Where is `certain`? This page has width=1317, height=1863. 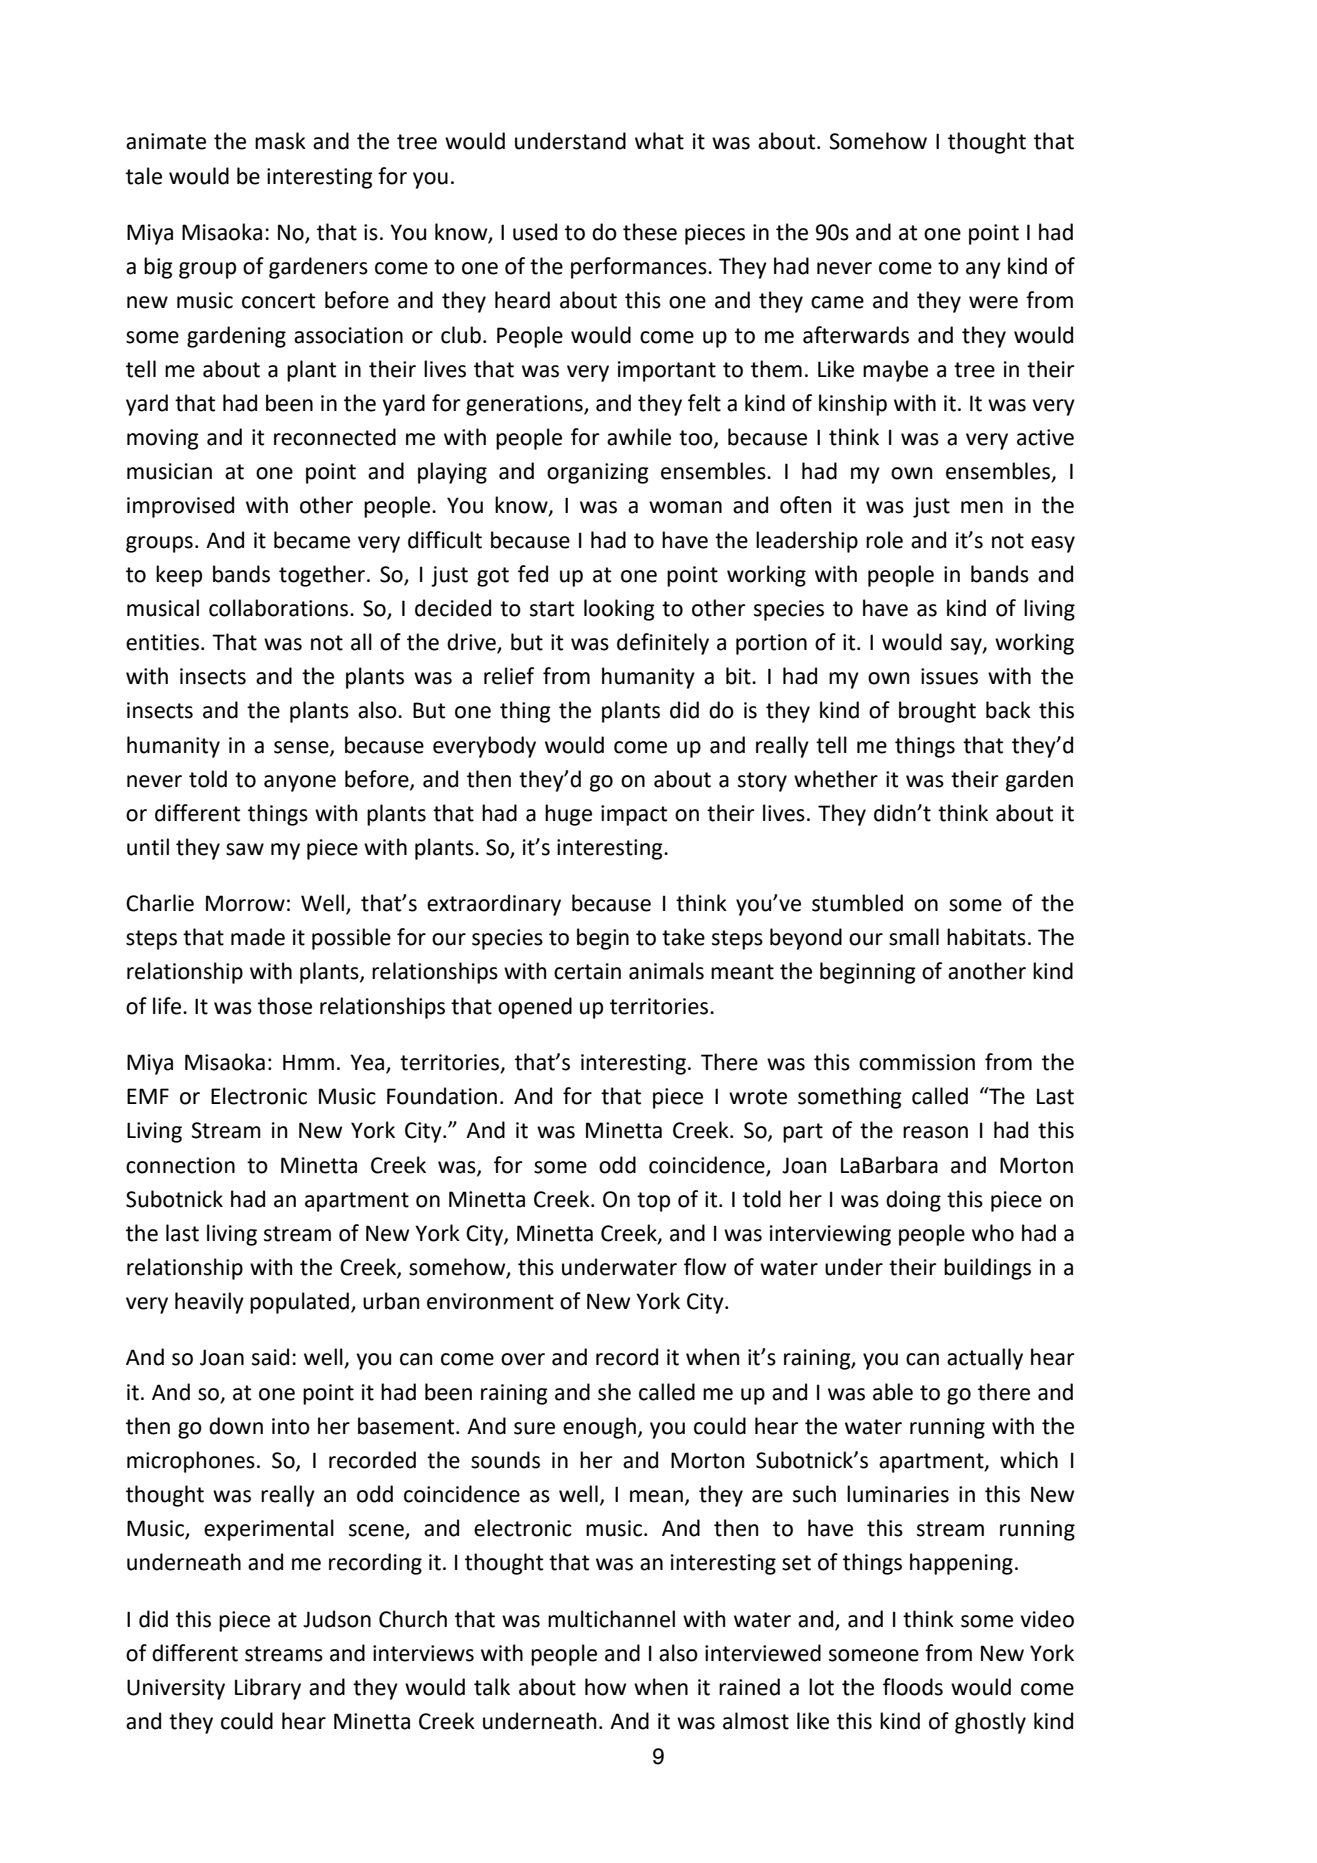
certain is located at coordinates (587, 971).
